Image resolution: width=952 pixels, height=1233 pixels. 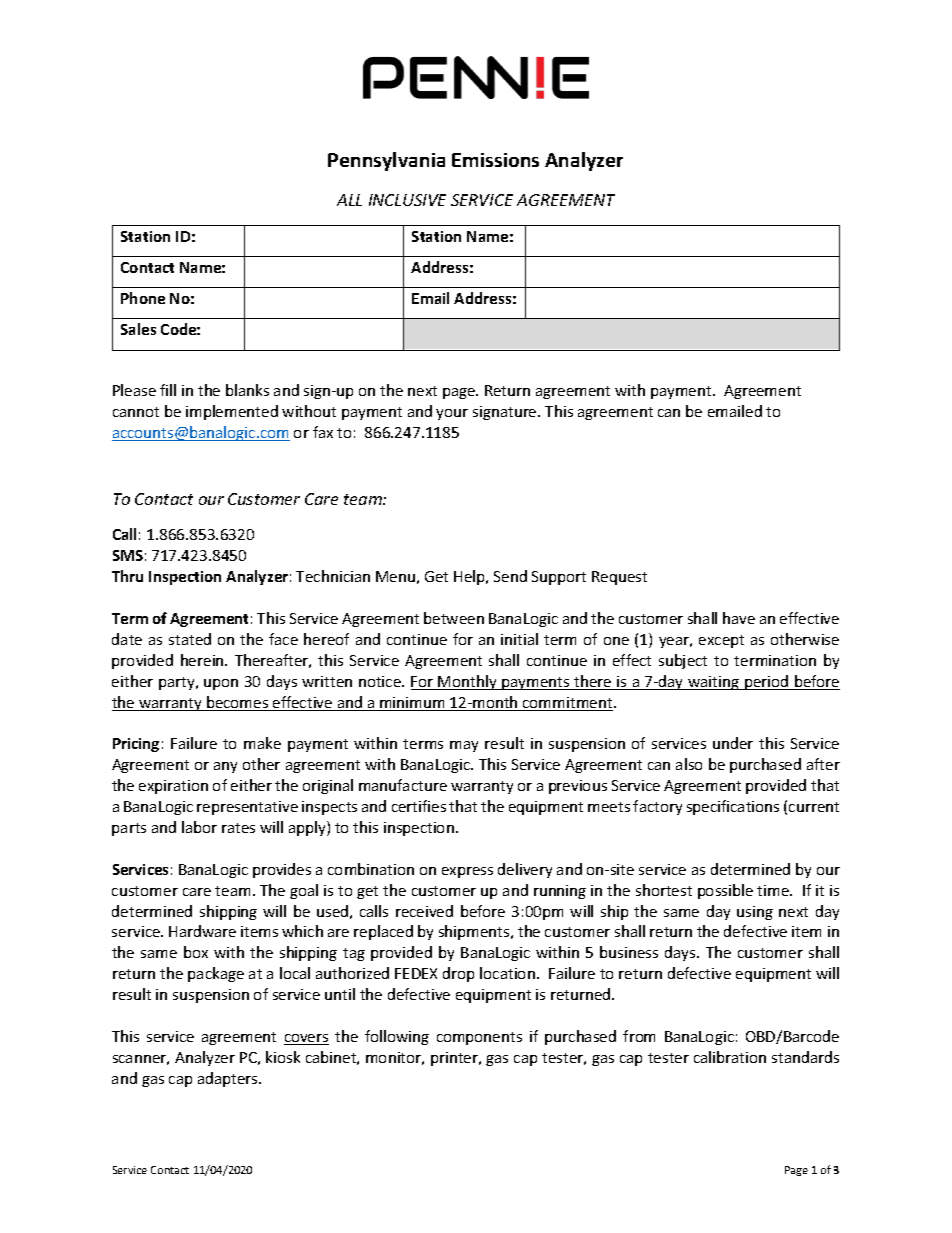 I want to click on components, so click(x=479, y=1038).
